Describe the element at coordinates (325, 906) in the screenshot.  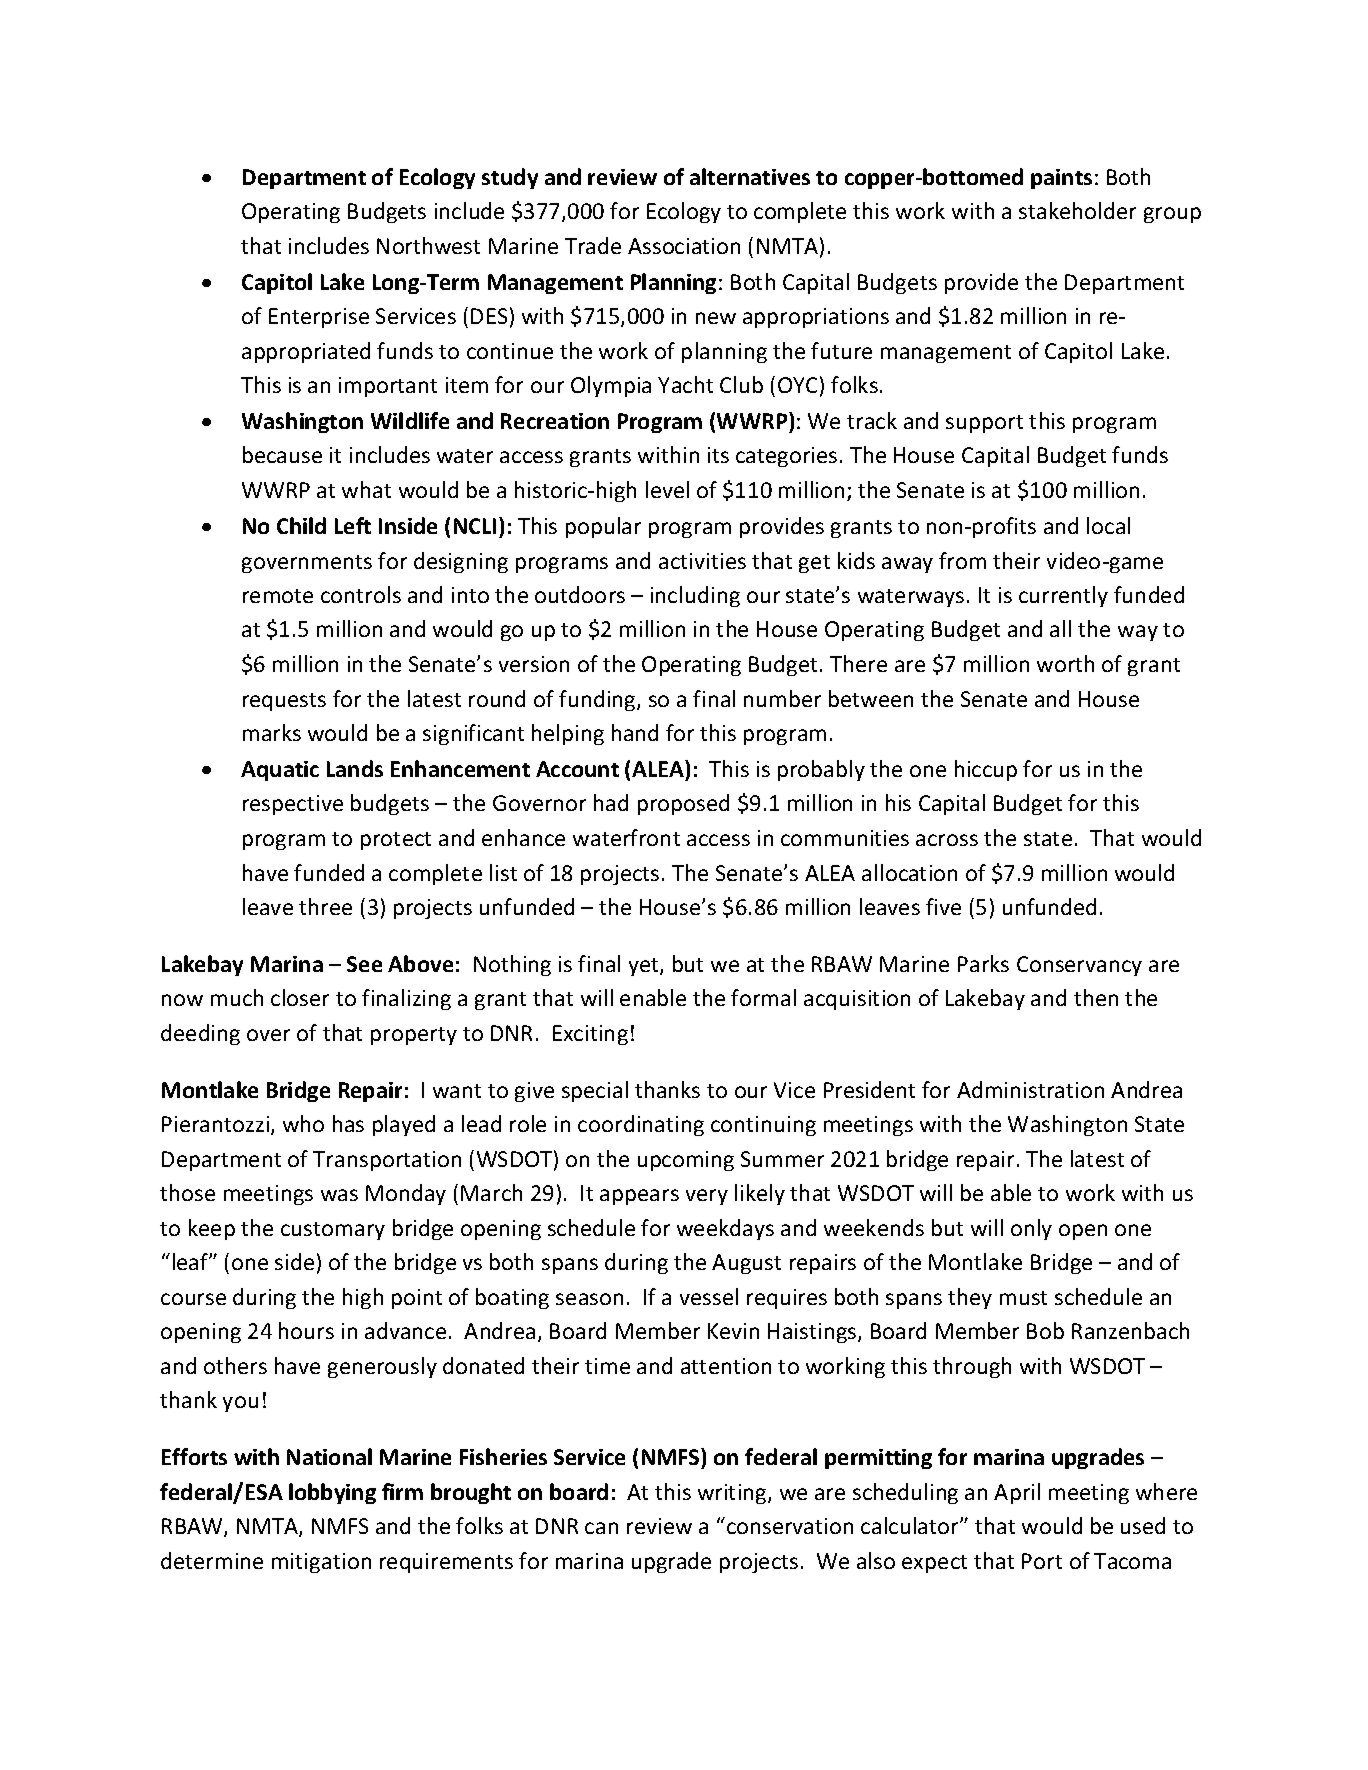
I see `three` at that location.
